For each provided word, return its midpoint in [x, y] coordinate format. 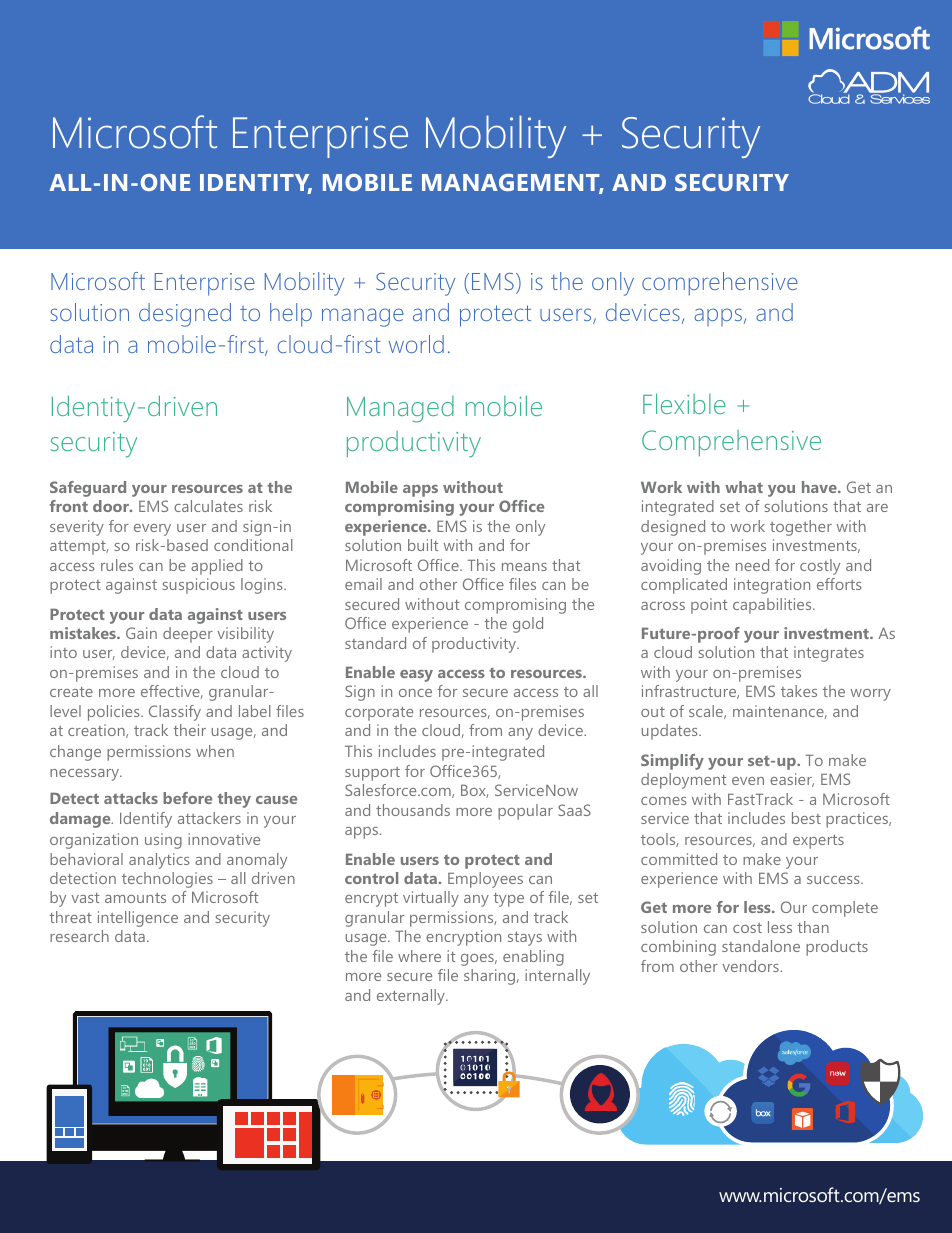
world [416, 344]
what [744, 487]
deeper [188, 635]
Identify [146, 820]
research [79, 936]
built [423, 545]
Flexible [684, 403]
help [291, 315]
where [419, 956]
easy [416, 676]
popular [525, 812]
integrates [829, 654]
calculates [208, 506]
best [806, 818]
